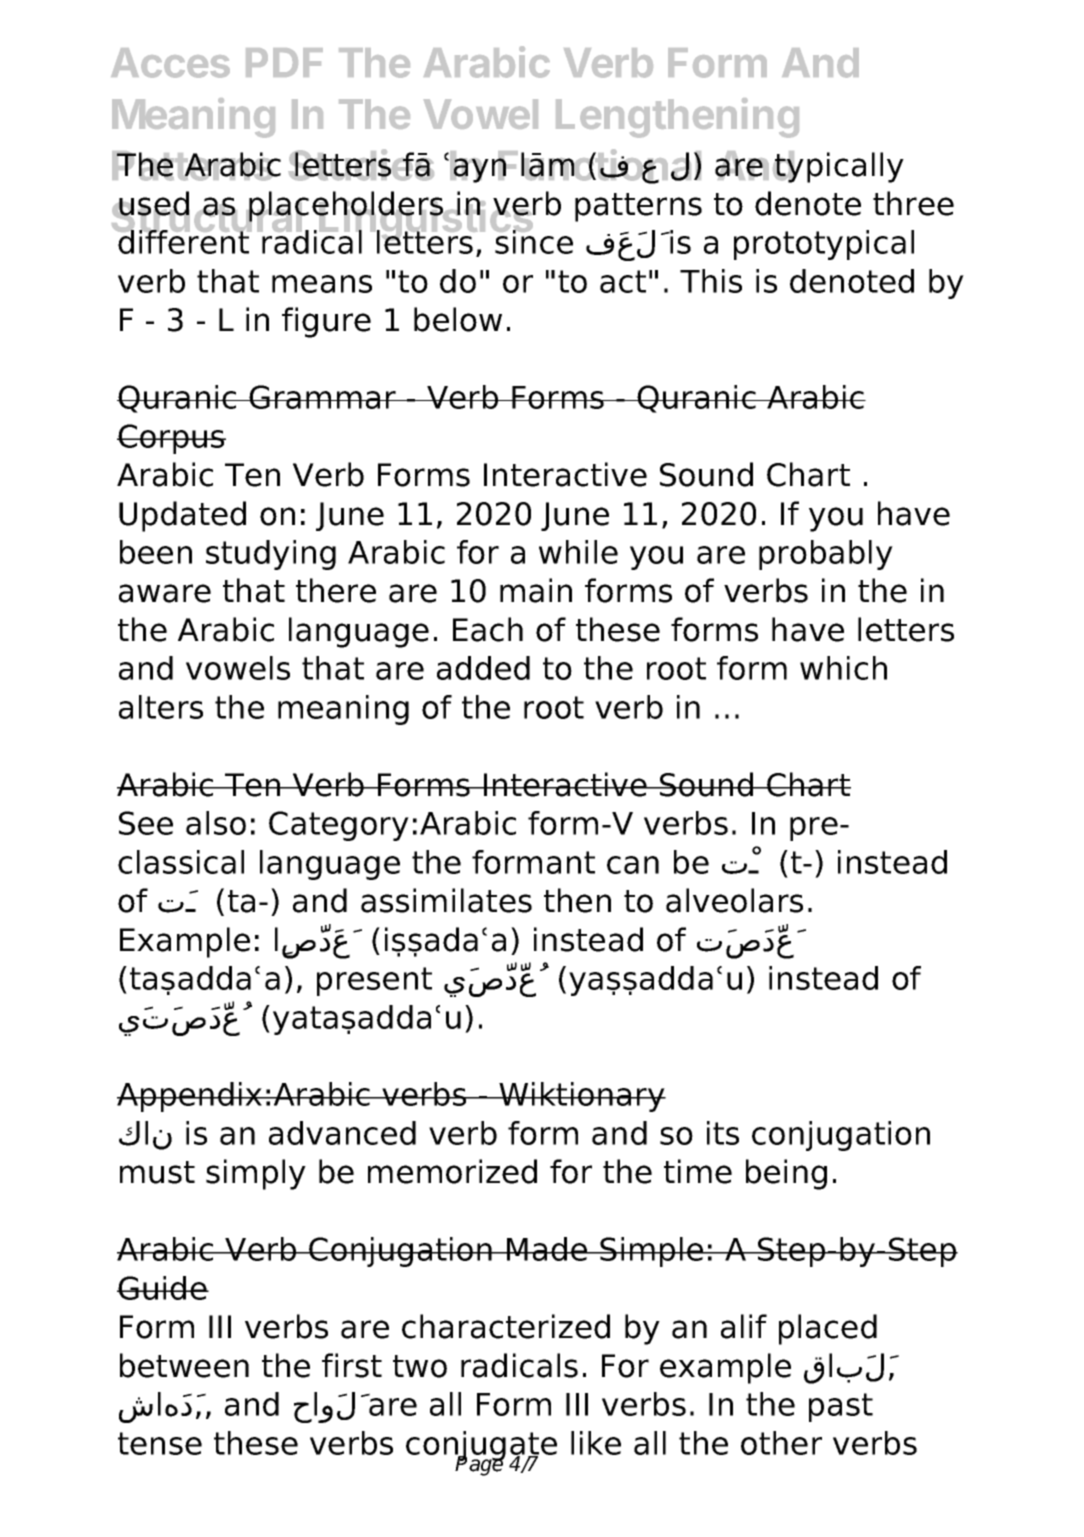 The height and width of the screenshot is (1537, 1084). Describe the element at coordinates (599, 166) in the screenshot. I see `Functional` at that location.
